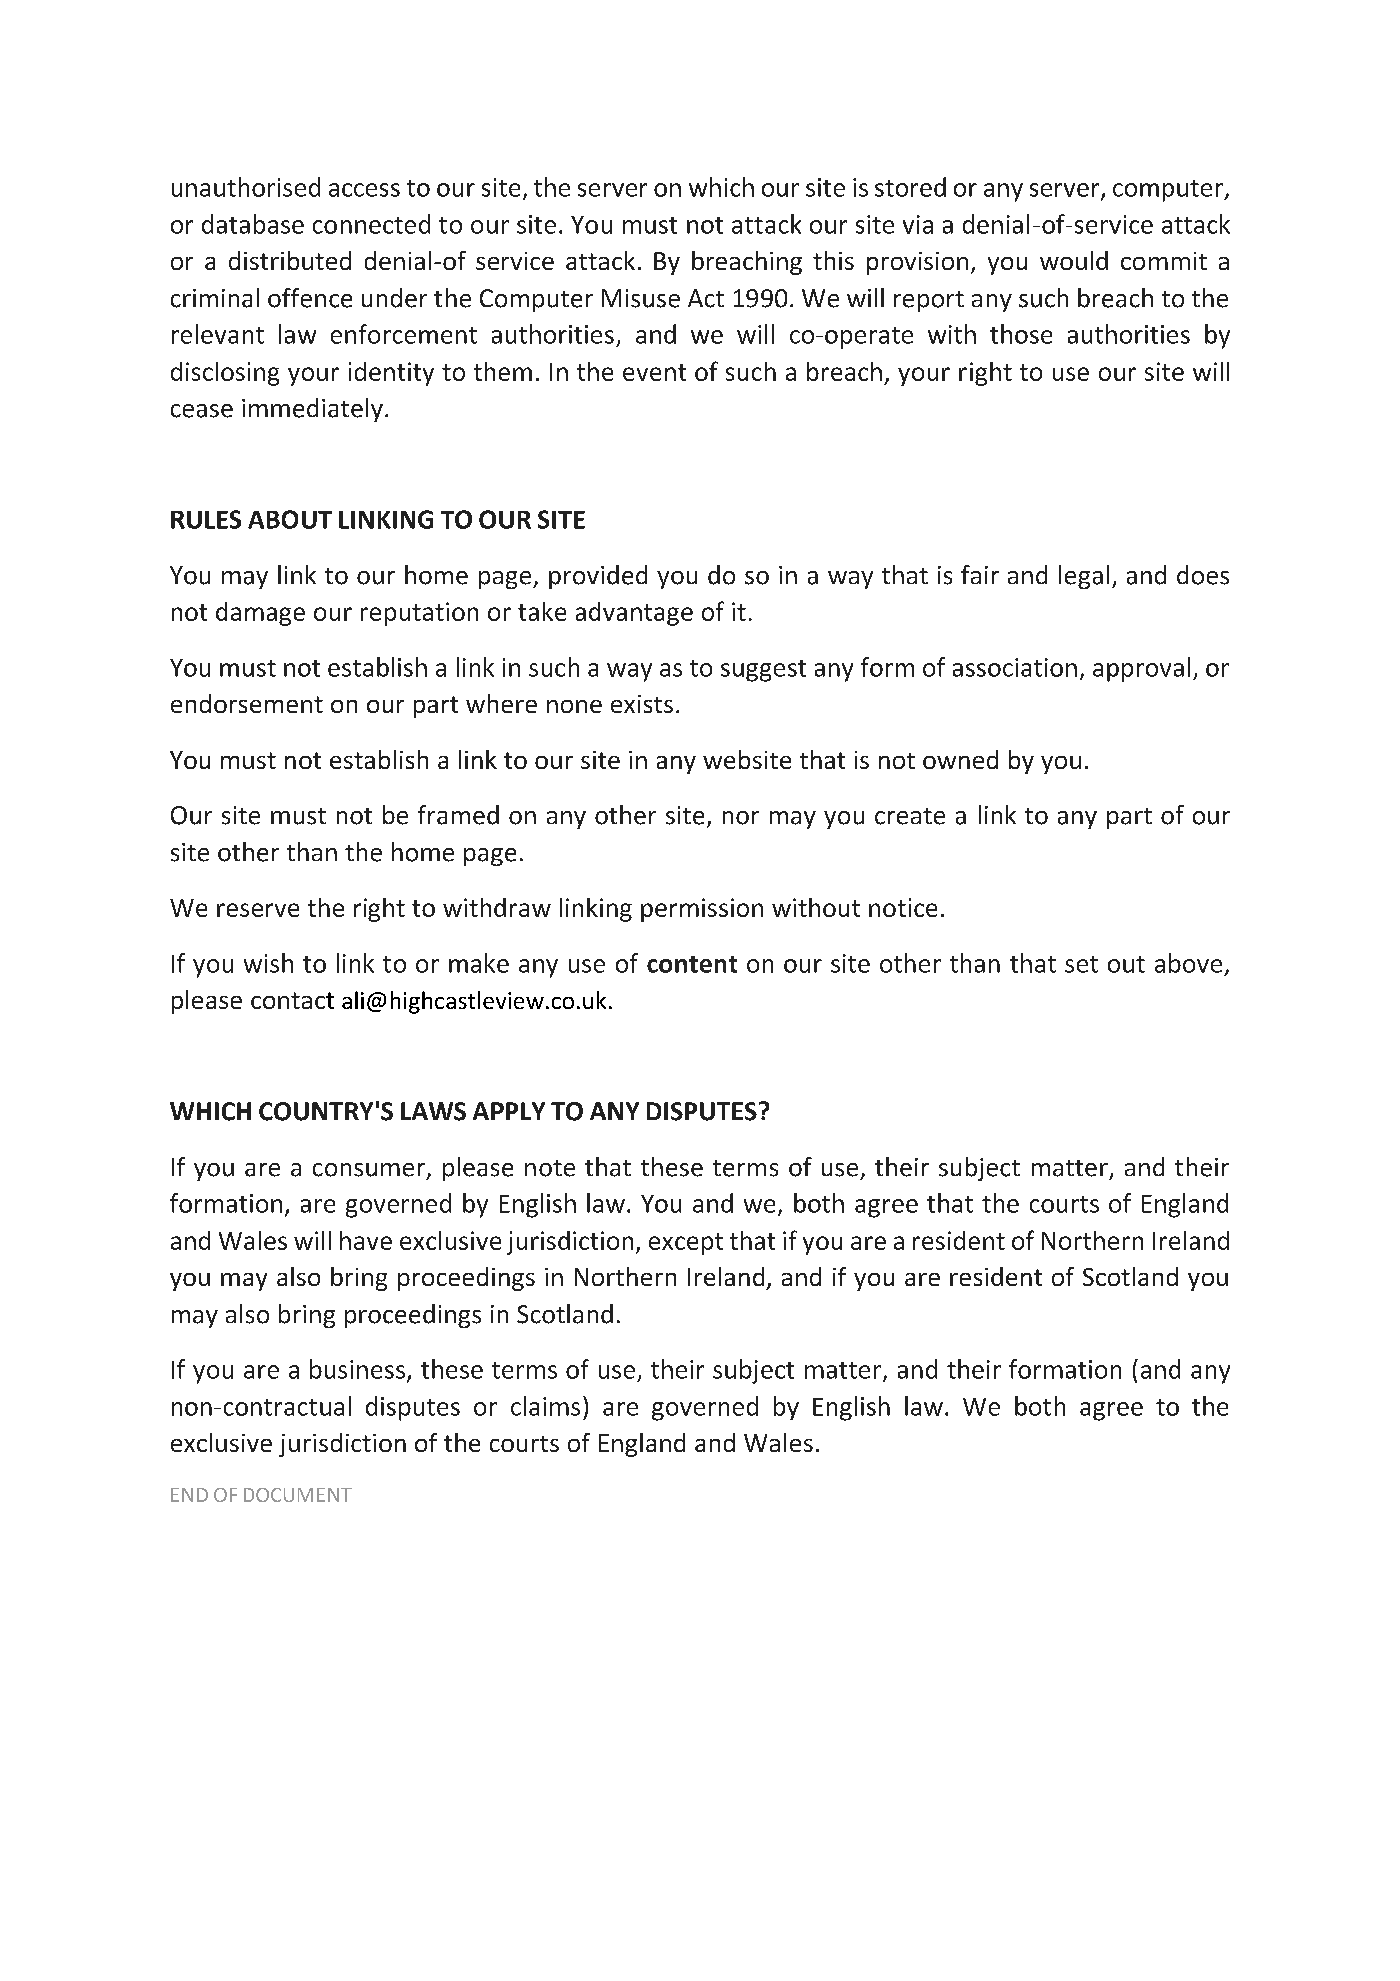  What do you see at coordinates (258, 910) in the screenshot?
I see `reserve` at bounding box center [258, 910].
